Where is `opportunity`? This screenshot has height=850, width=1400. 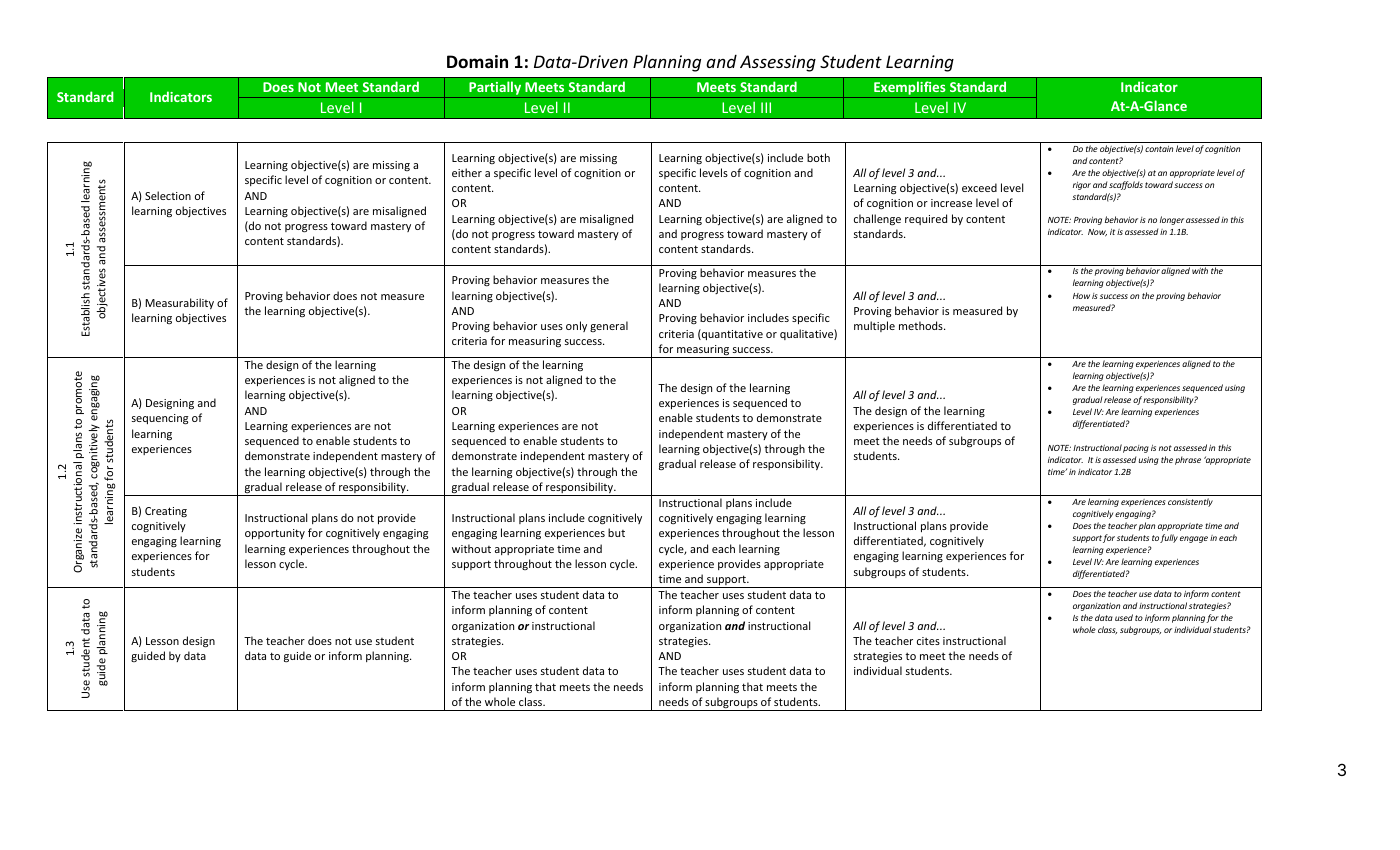 opportunity is located at coordinates (275, 534).
